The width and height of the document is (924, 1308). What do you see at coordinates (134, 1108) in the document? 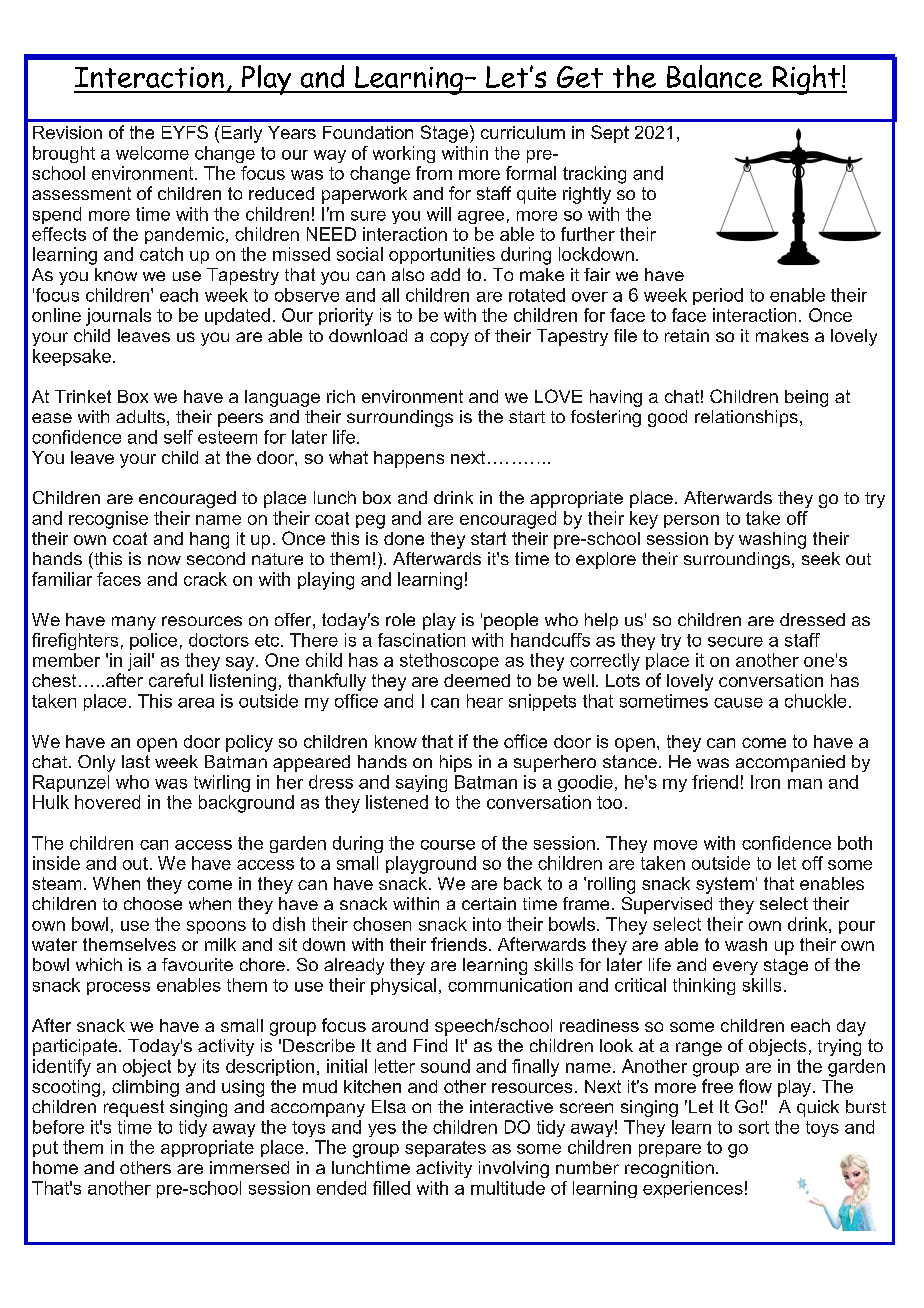
I see `request` at bounding box center [134, 1108].
